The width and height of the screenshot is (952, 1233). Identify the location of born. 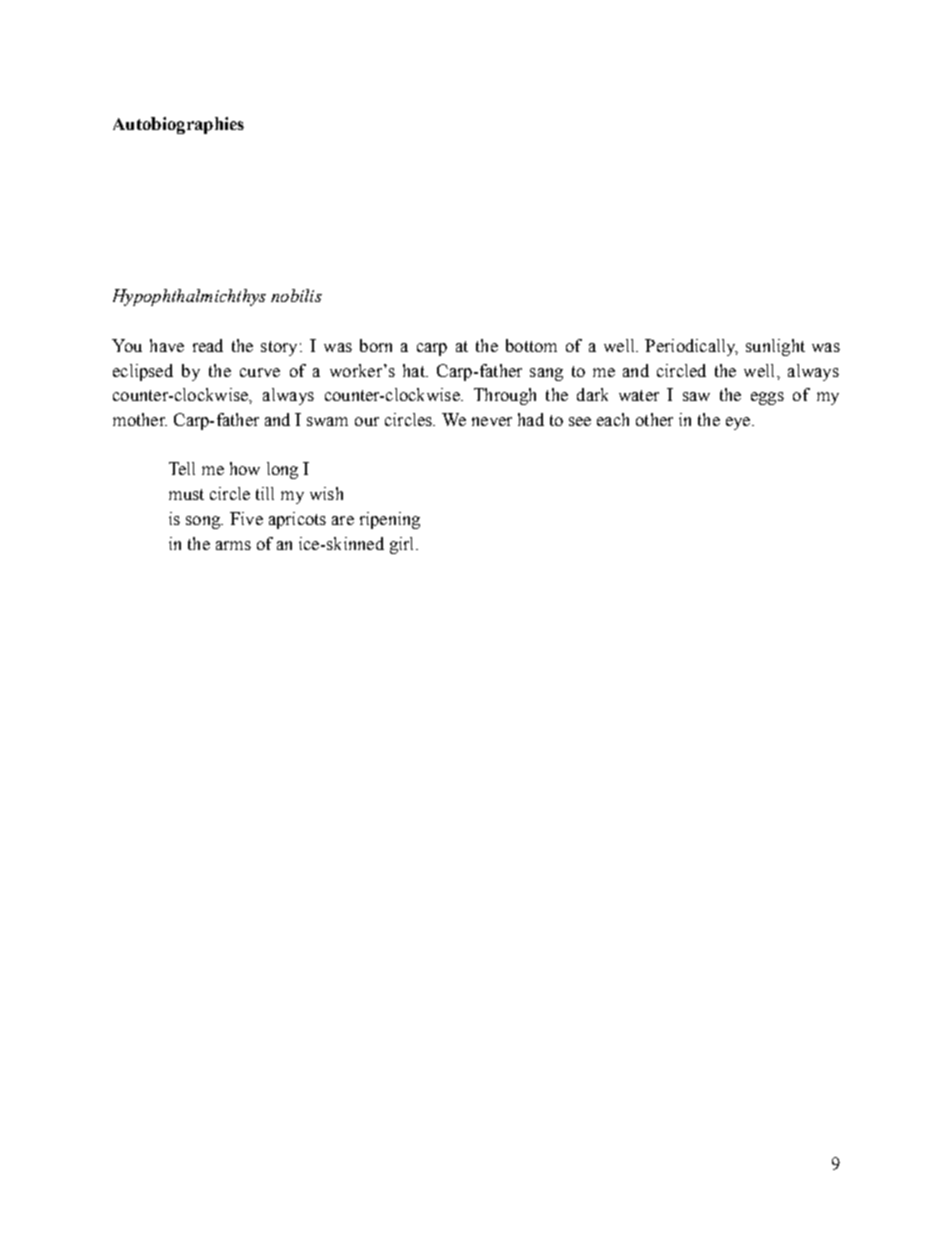
(376, 345).
